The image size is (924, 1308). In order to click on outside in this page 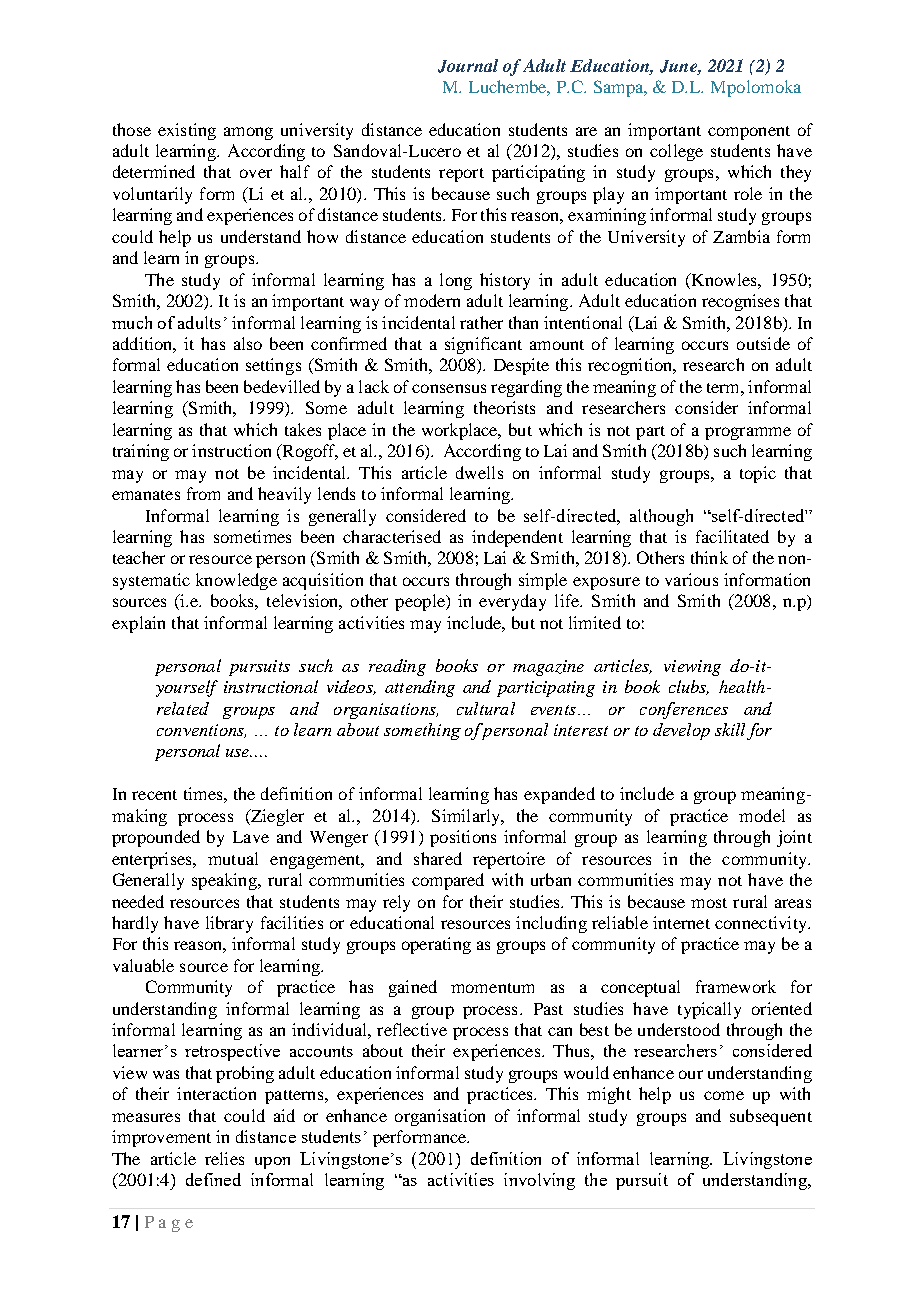, I will do `click(763, 343)`.
